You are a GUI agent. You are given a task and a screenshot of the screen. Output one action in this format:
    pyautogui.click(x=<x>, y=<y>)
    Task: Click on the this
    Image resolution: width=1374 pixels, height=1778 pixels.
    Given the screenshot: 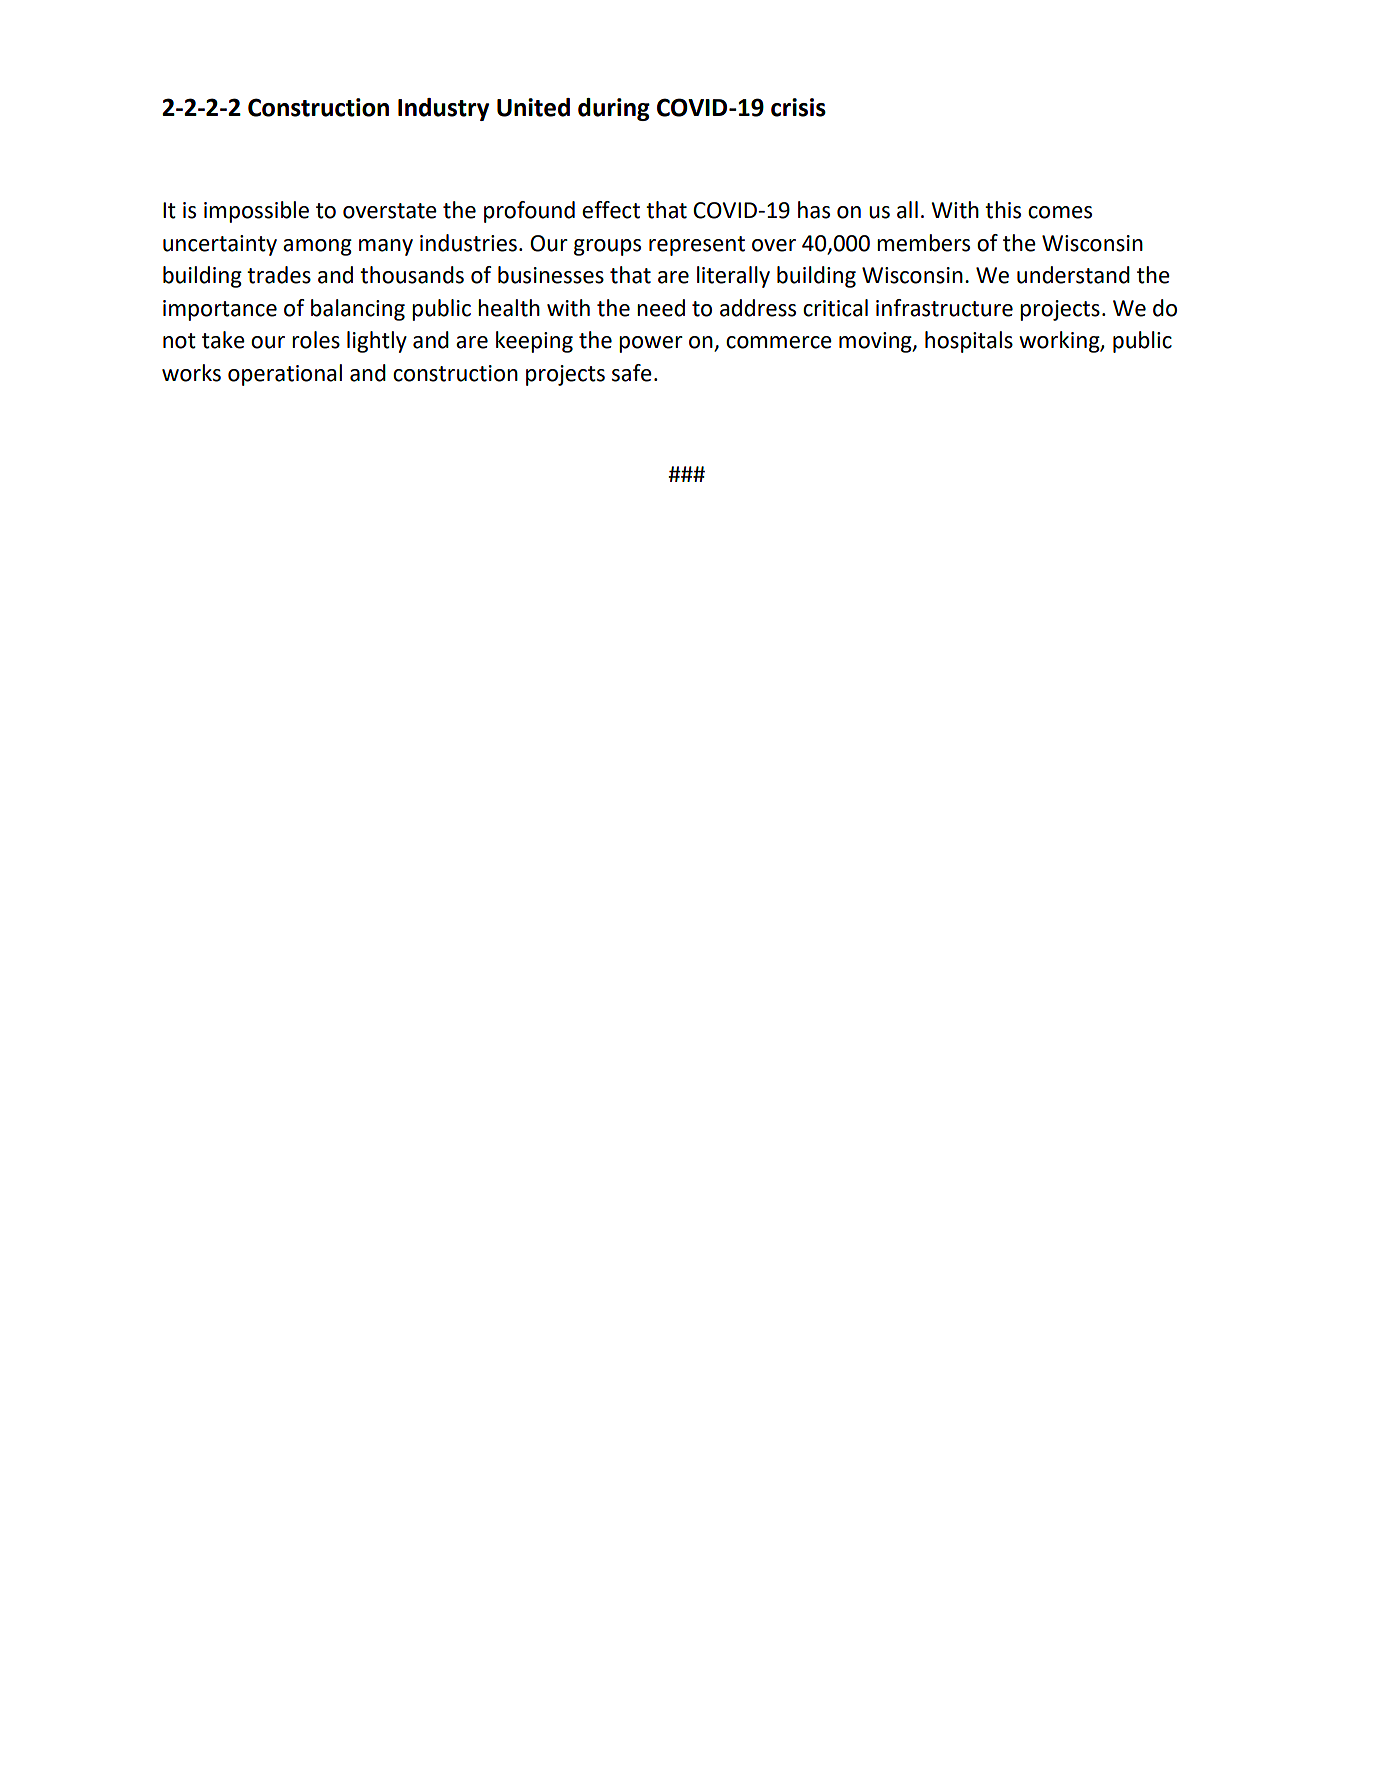 What is the action you would take?
    pyautogui.click(x=1003, y=210)
